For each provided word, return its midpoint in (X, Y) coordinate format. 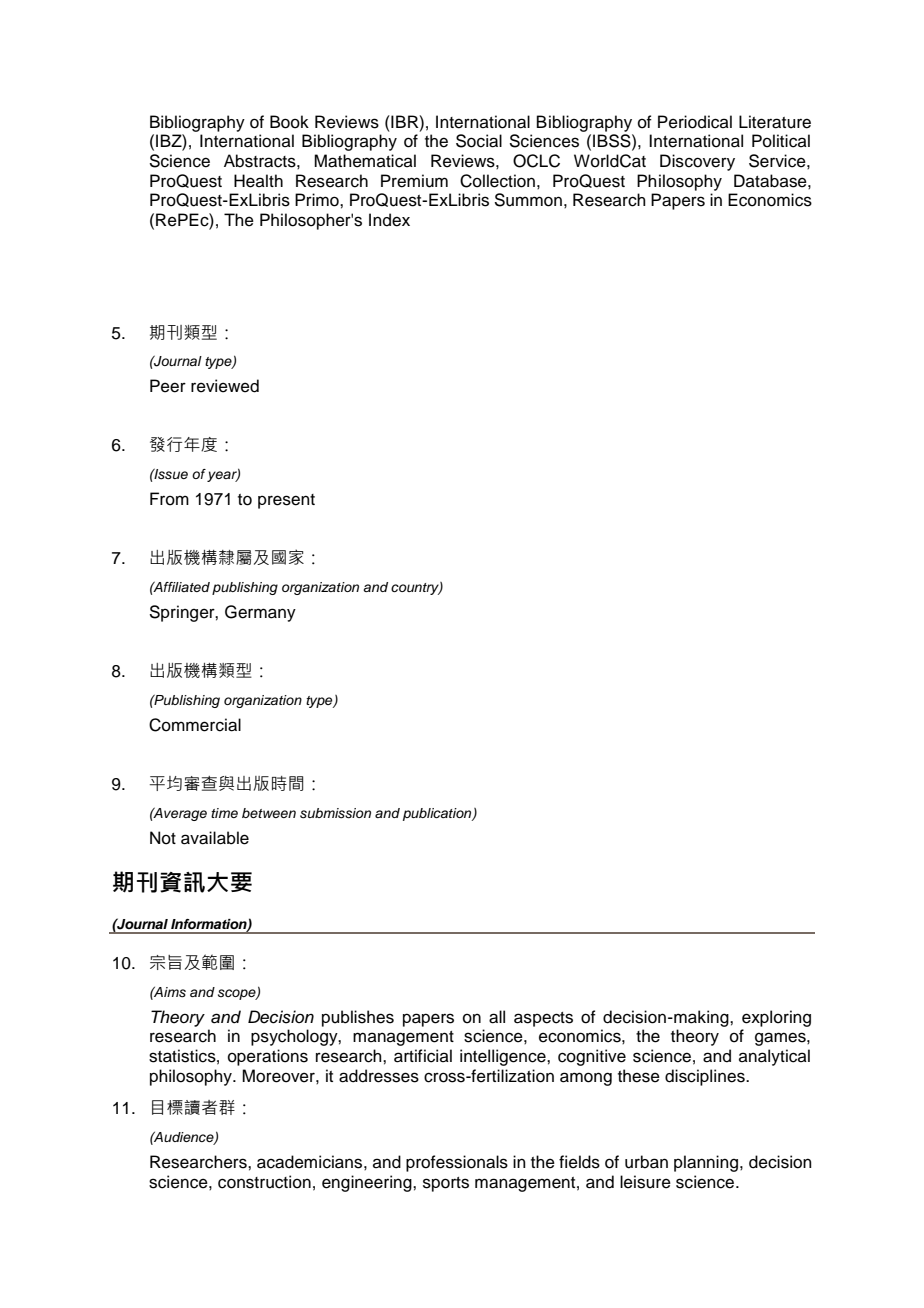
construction (264, 1182)
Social (479, 141)
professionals (457, 1163)
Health (258, 181)
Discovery (697, 162)
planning (706, 1163)
